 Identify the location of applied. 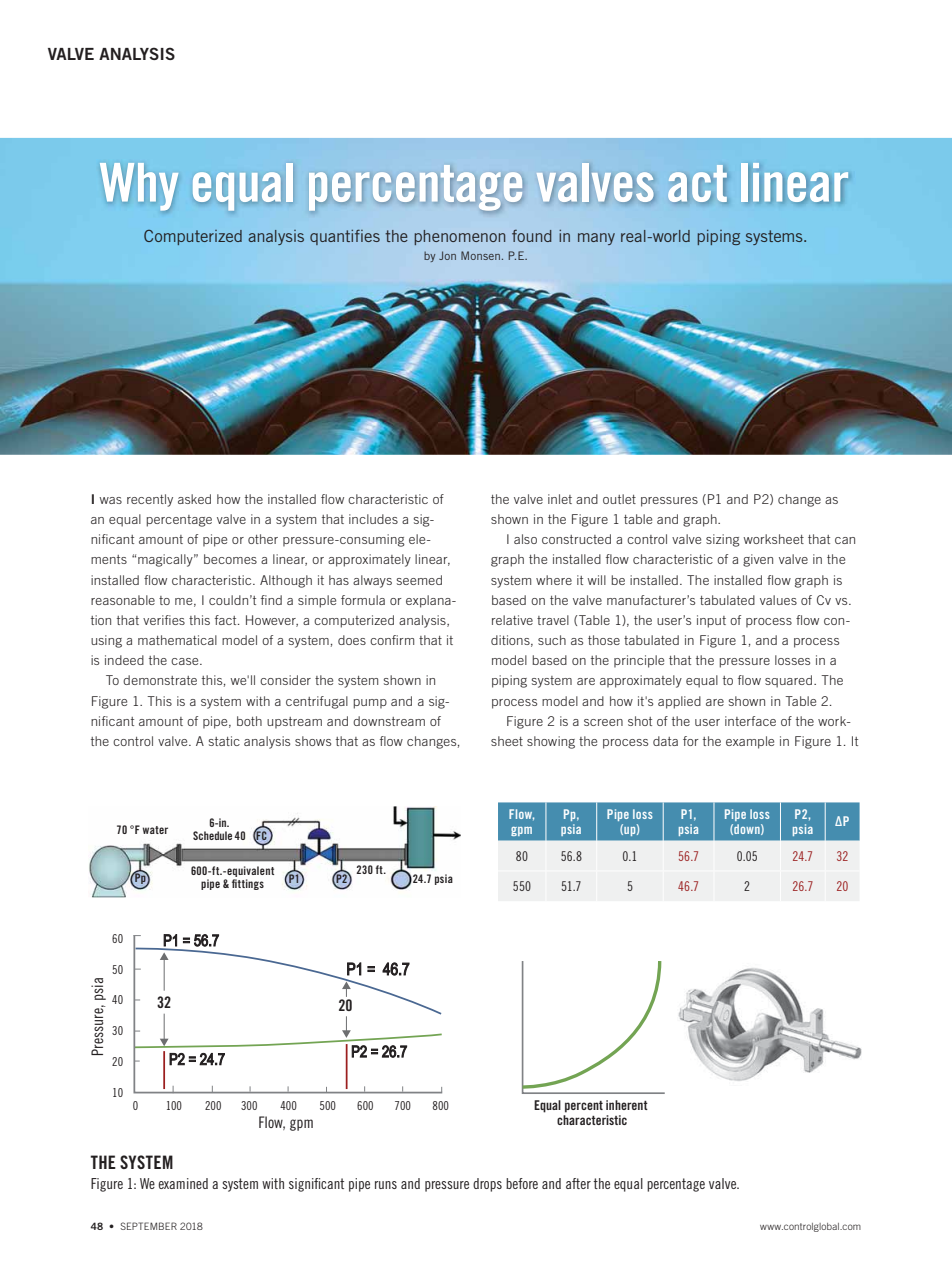
(679, 702).
